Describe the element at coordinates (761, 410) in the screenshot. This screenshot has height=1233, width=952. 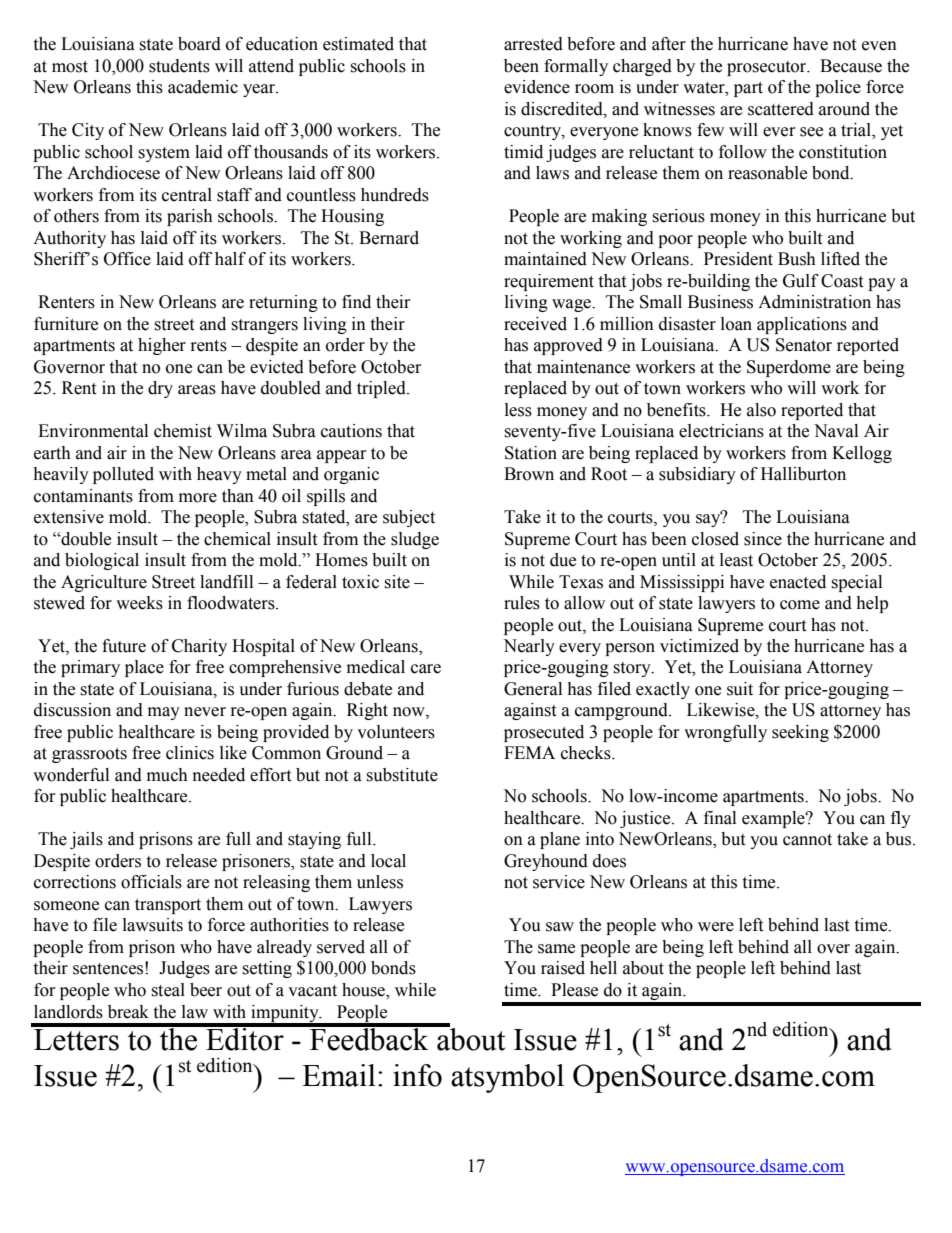
I see `also` at that location.
